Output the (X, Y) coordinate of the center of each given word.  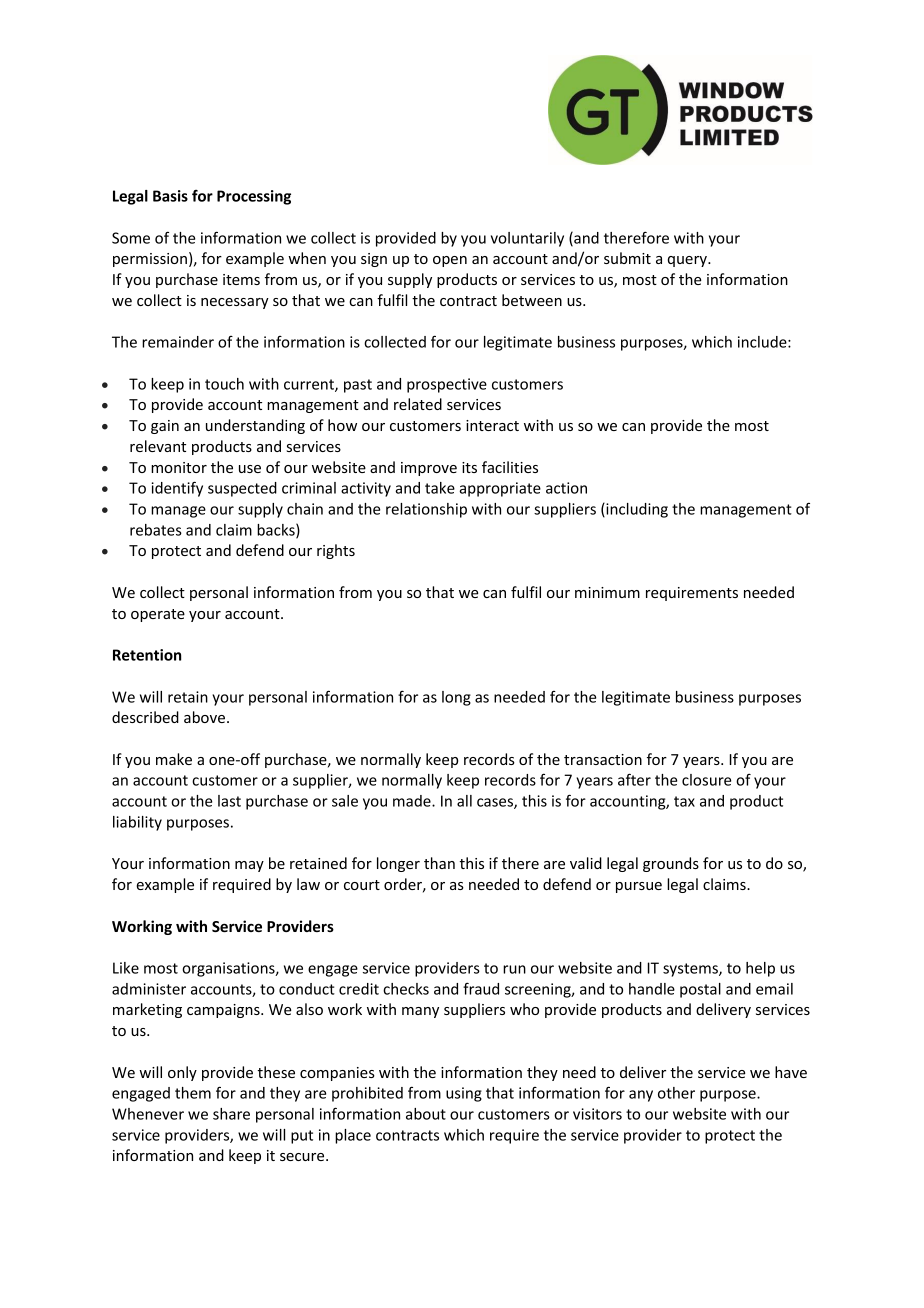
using (464, 1094)
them (193, 1093)
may (249, 866)
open (450, 261)
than (439, 863)
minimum (607, 592)
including (636, 510)
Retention (147, 655)
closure (706, 780)
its (469, 467)
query (688, 261)
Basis (170, 196)
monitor (179, 467)
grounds (671, 864)
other (676, 1093)
